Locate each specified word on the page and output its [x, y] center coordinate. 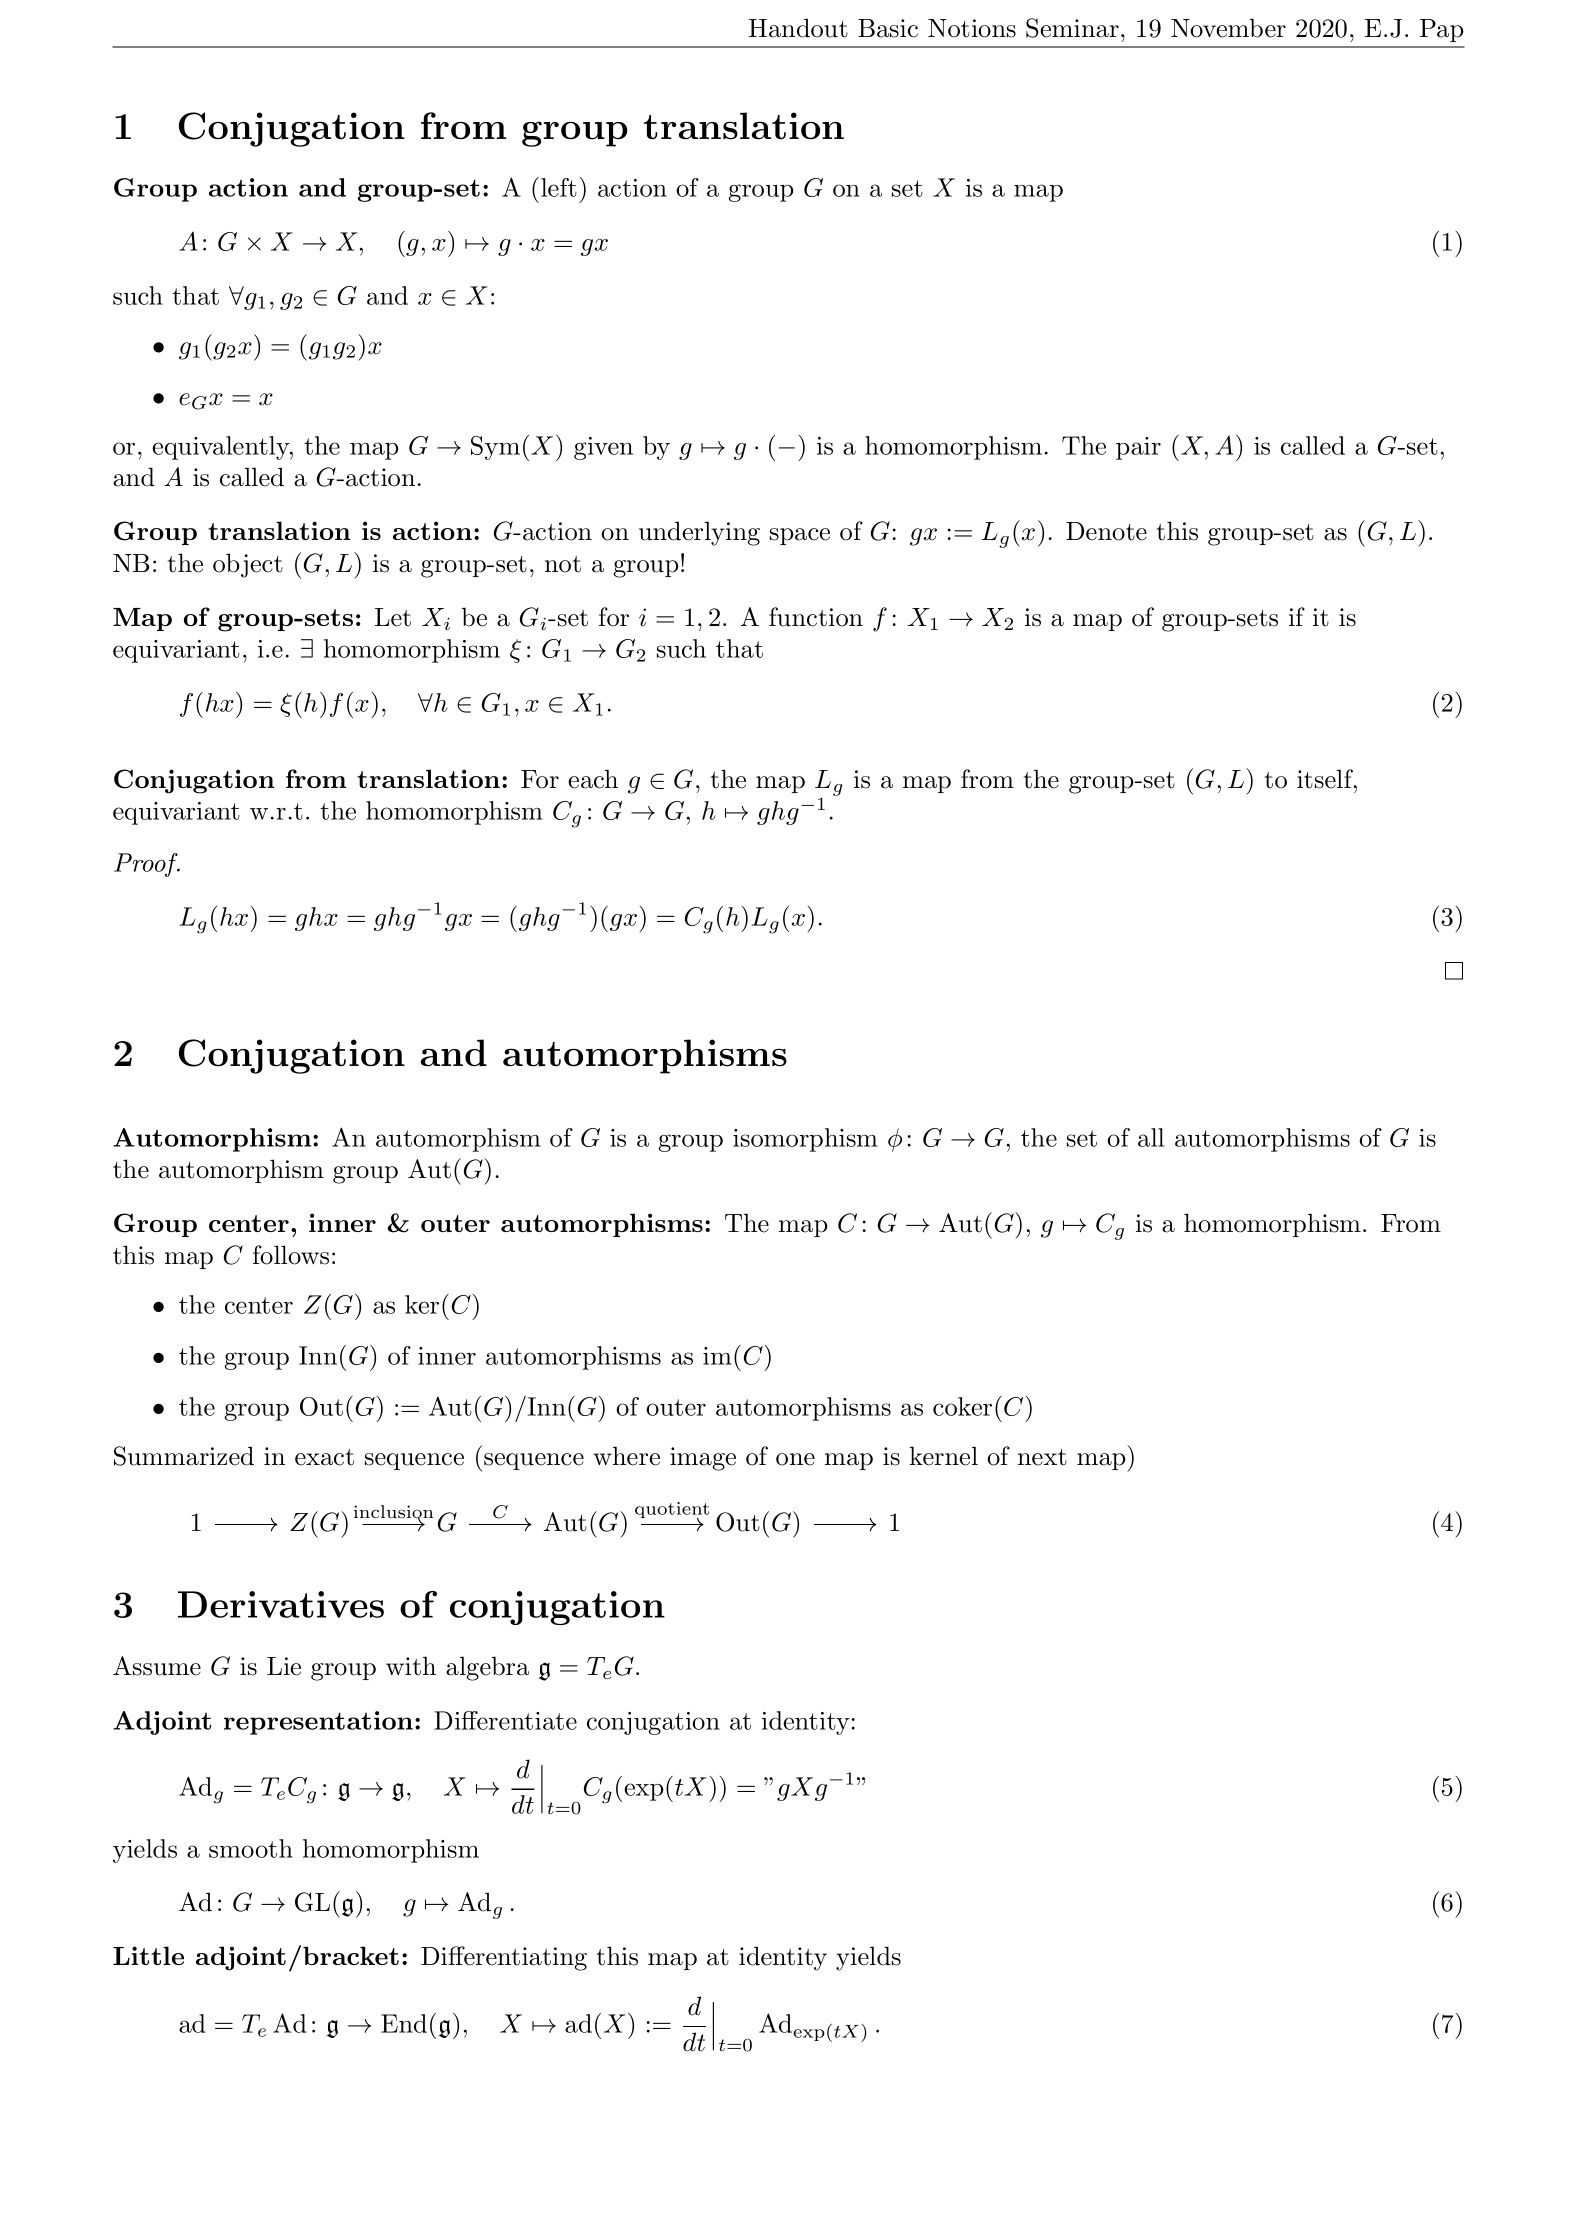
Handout [798, 28]
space [800, 536]
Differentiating [504, 1958]
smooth [251, 1848]
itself [1326, 779]
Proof [147, 865]
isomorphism [805, 1140]
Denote [1106, 531]
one [795, 1459]
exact [324, 1457]
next [1042, 1457]
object [248, 565]
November [1228, 28]
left [559, 187]
